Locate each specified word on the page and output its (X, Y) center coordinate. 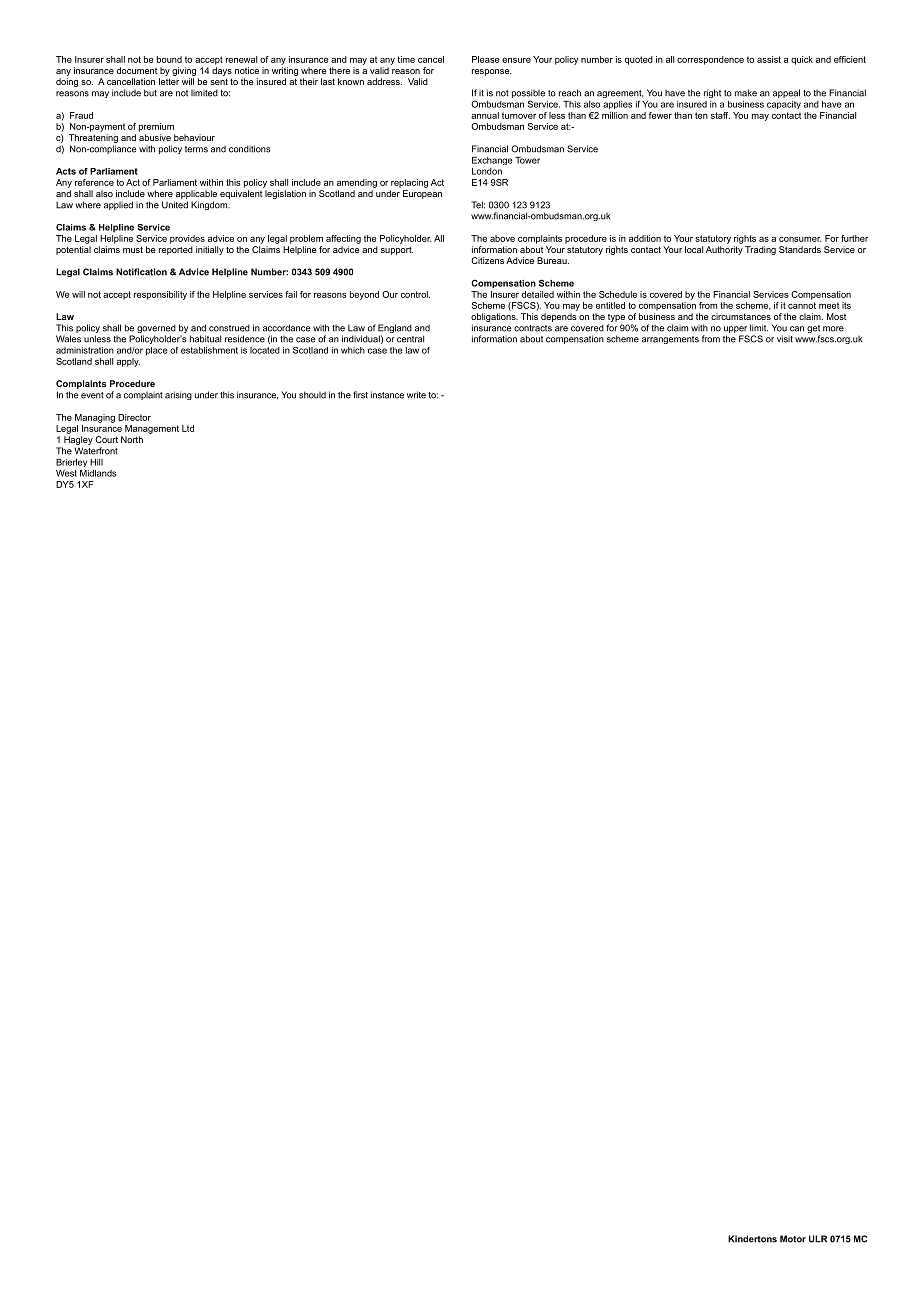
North (132, 439)
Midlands (98, 473)
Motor (793, 1239)
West (66, 473)
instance (387, 395)
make (746, 93)
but (150, 93)
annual (485, 115)
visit (785, 339)
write (416, 395)
